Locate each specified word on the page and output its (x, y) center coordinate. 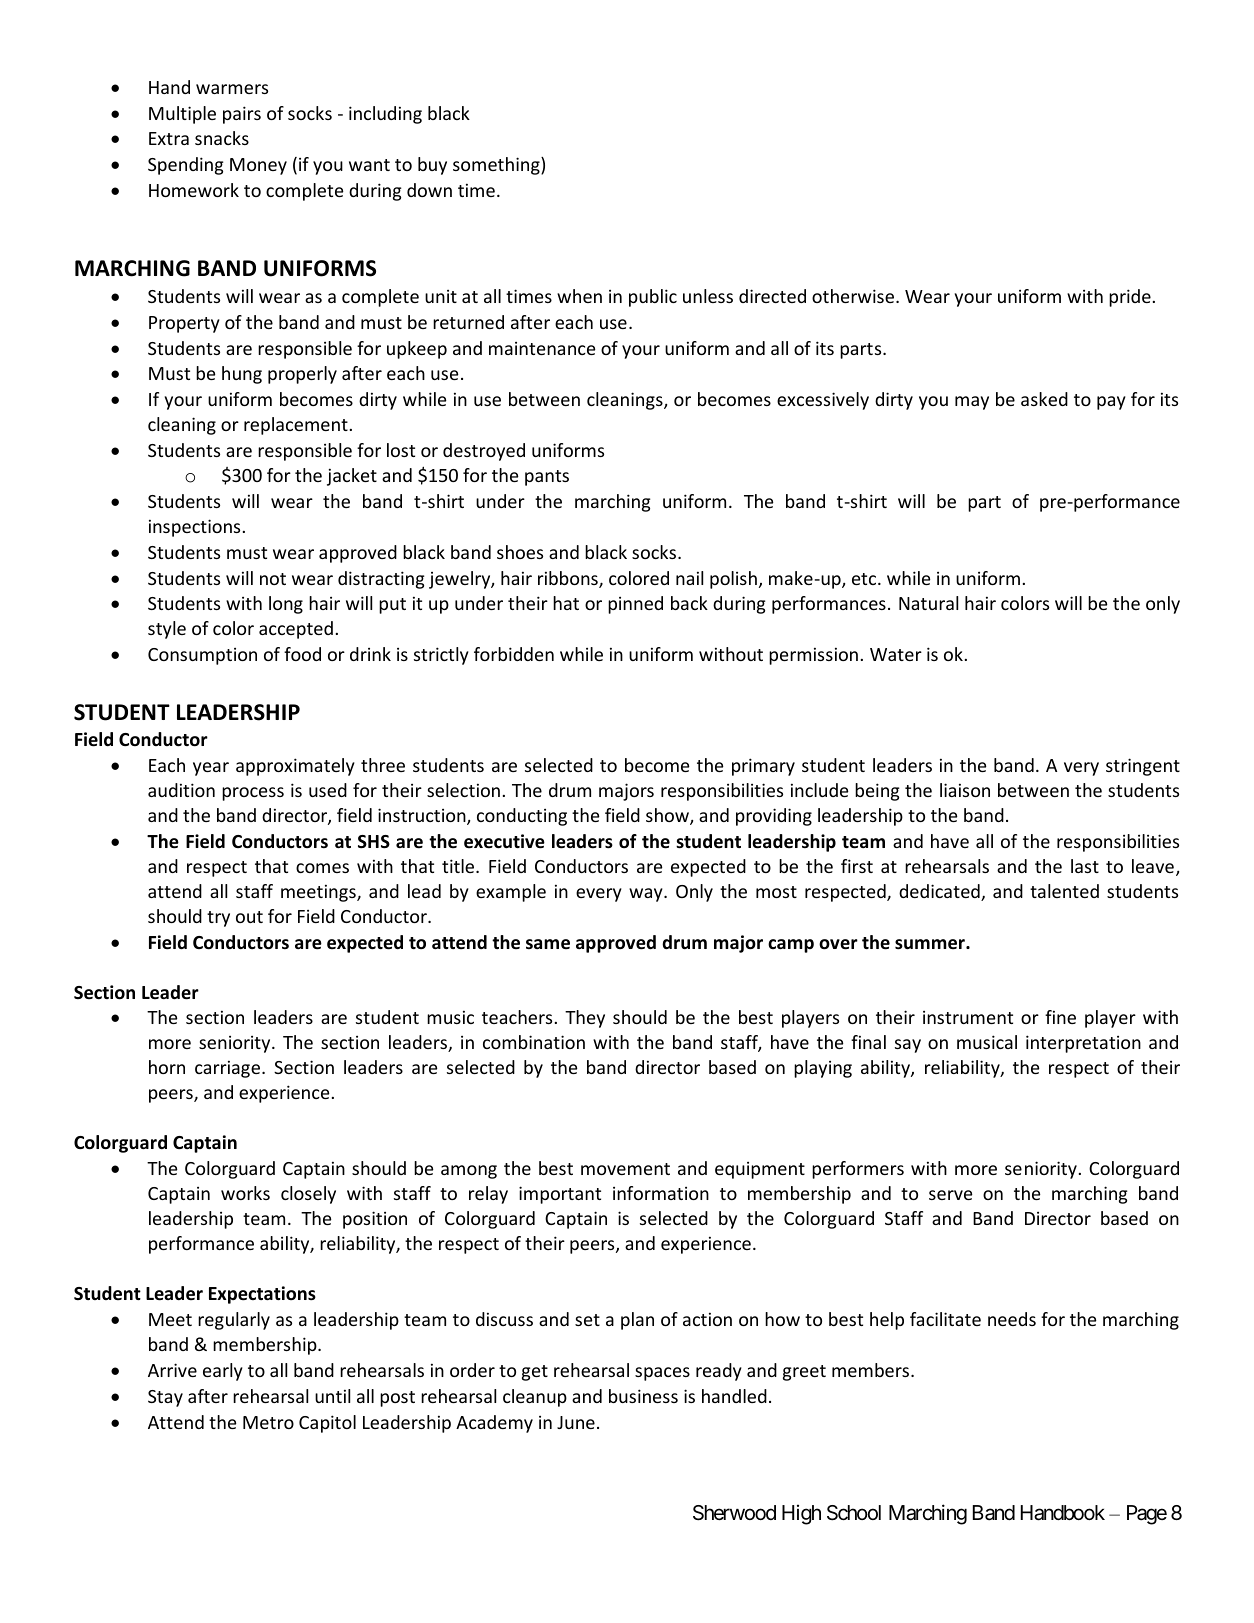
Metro (268, 1422)
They (585, 1019)
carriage (229, 1069)
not (273, 579)
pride (1130, 298)
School (854, 1513)
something (497, 166)
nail (689, 578)
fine (1060, 1017)
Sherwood (734, 1513)
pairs (242, 115)
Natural (928, 603)
